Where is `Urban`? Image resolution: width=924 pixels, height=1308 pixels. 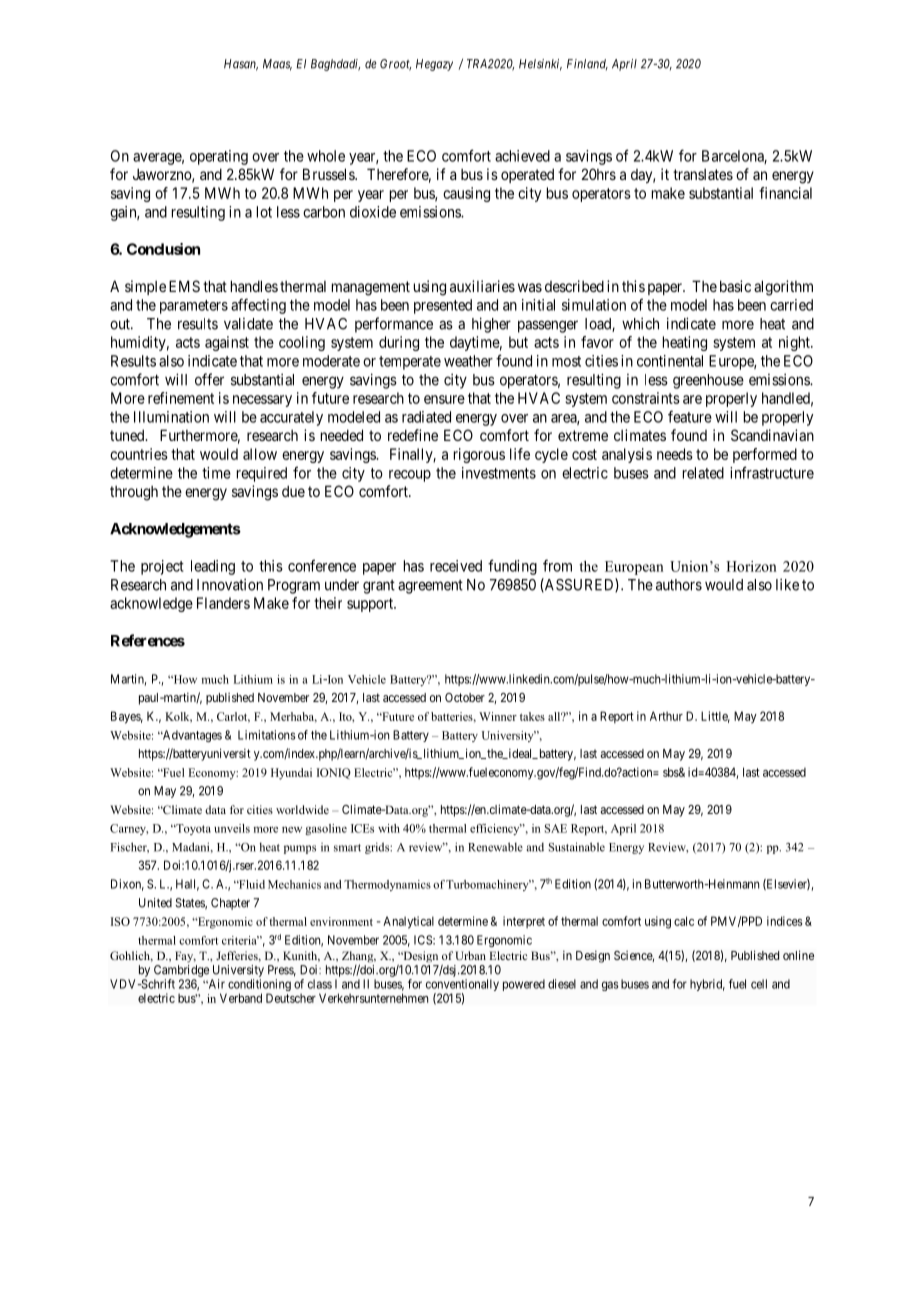 Urban is located at coordinates (470, 955).
